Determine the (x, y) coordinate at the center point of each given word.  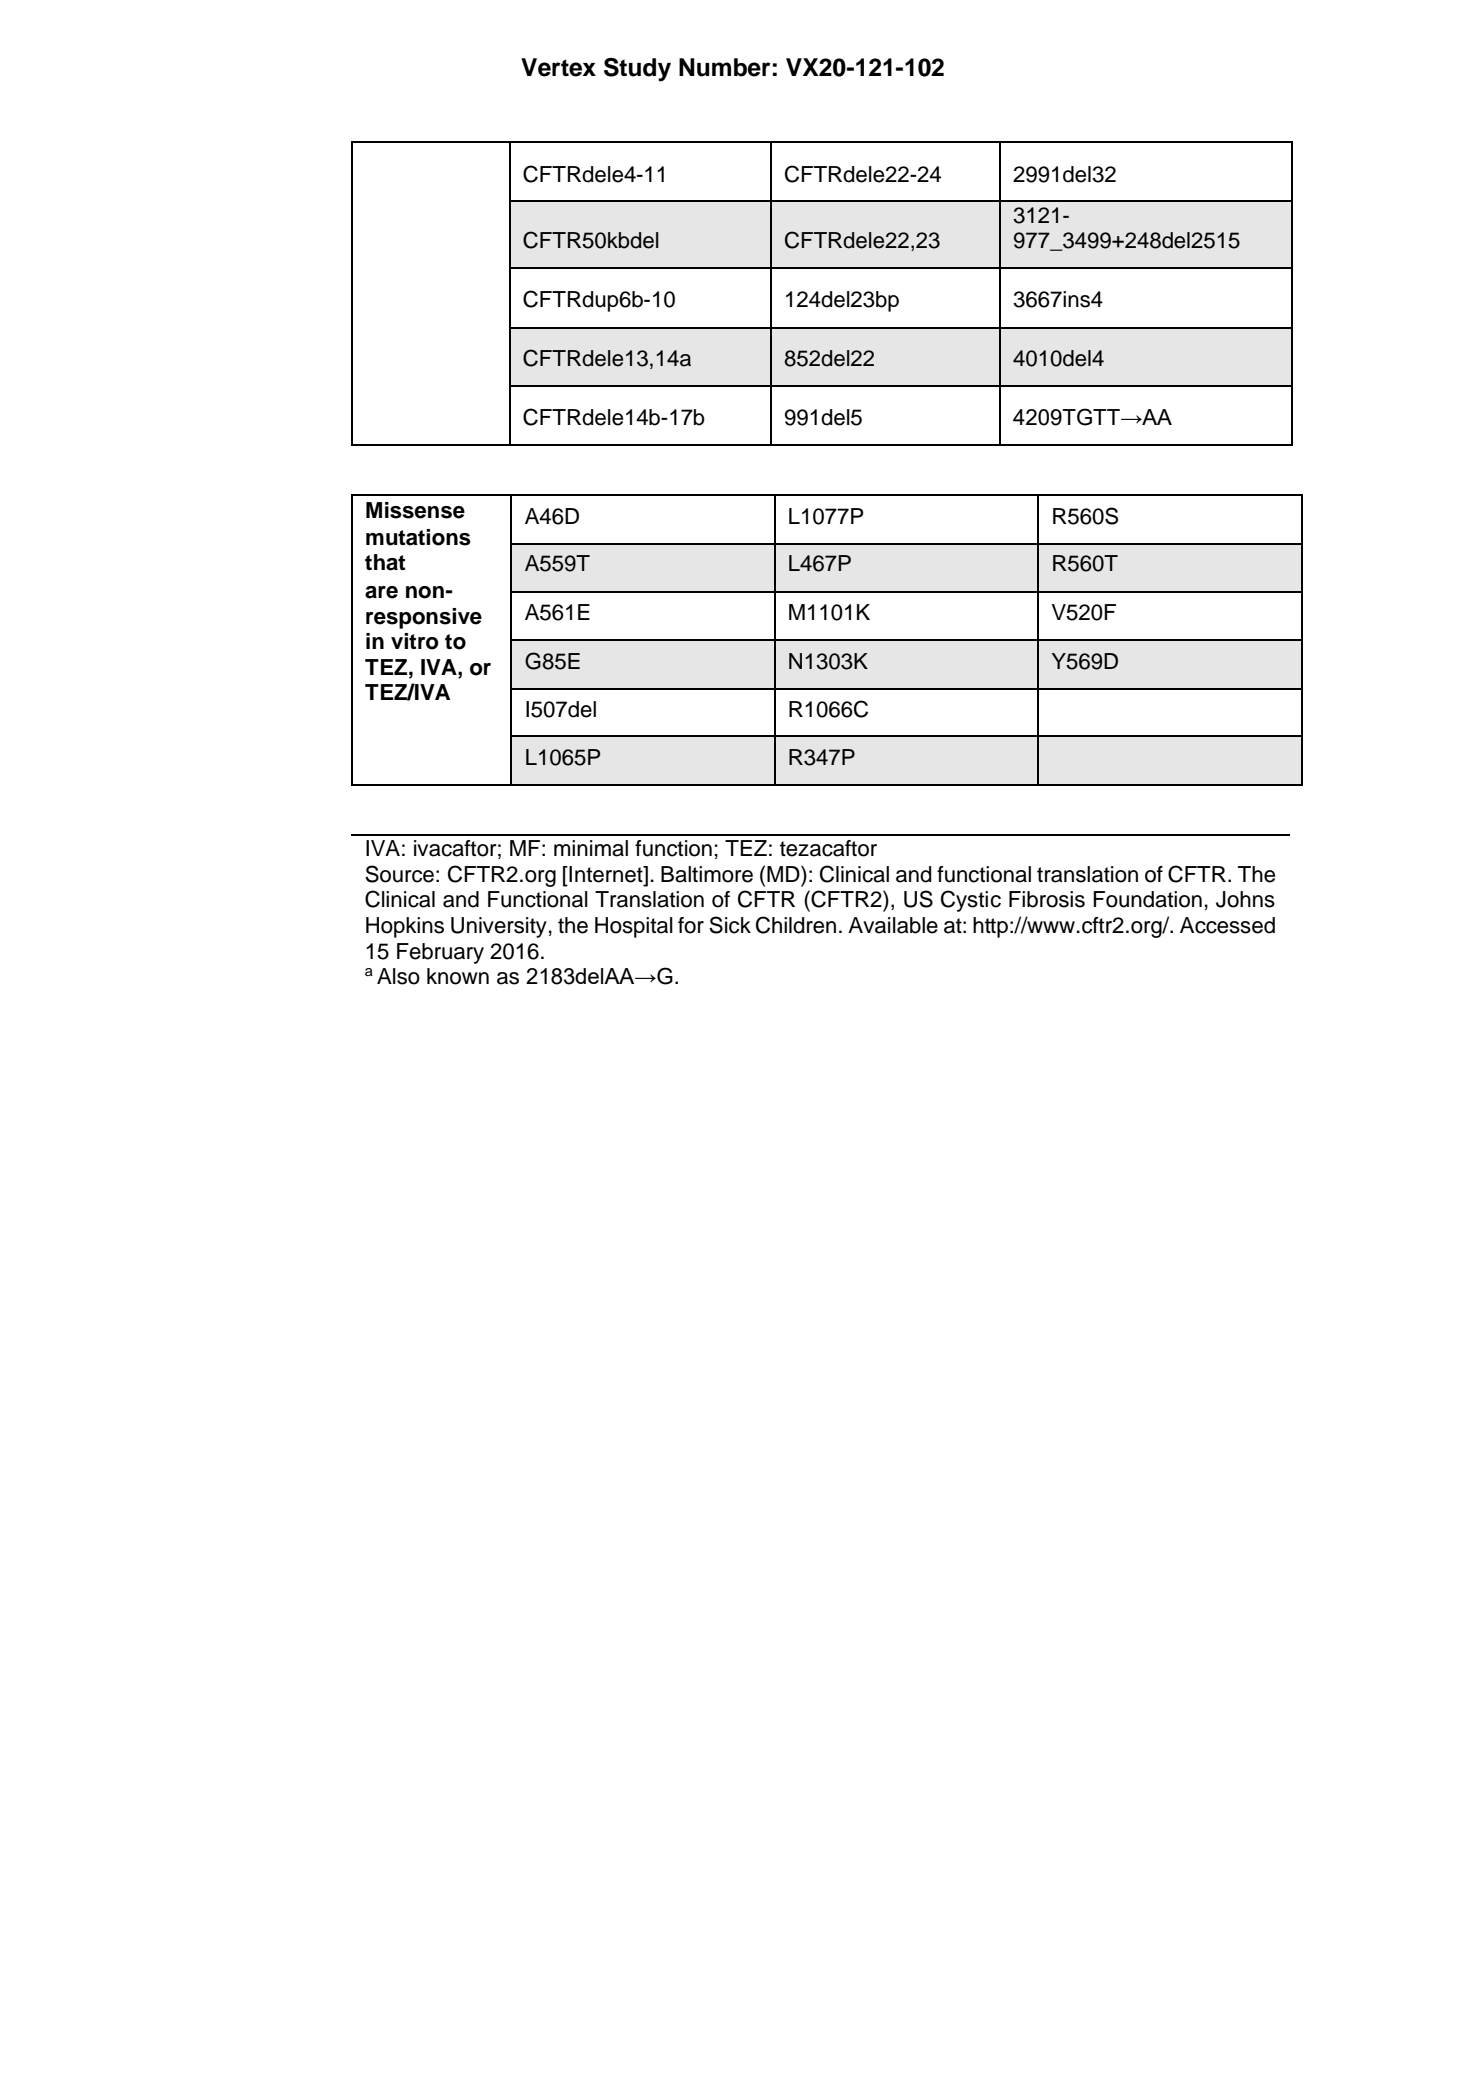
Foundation (1147, 899)
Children (796, 925)
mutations (418, 537)
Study (637, 70)
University (499, 927)
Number (724, 67)
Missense (415, 510)
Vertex (558, 67)
